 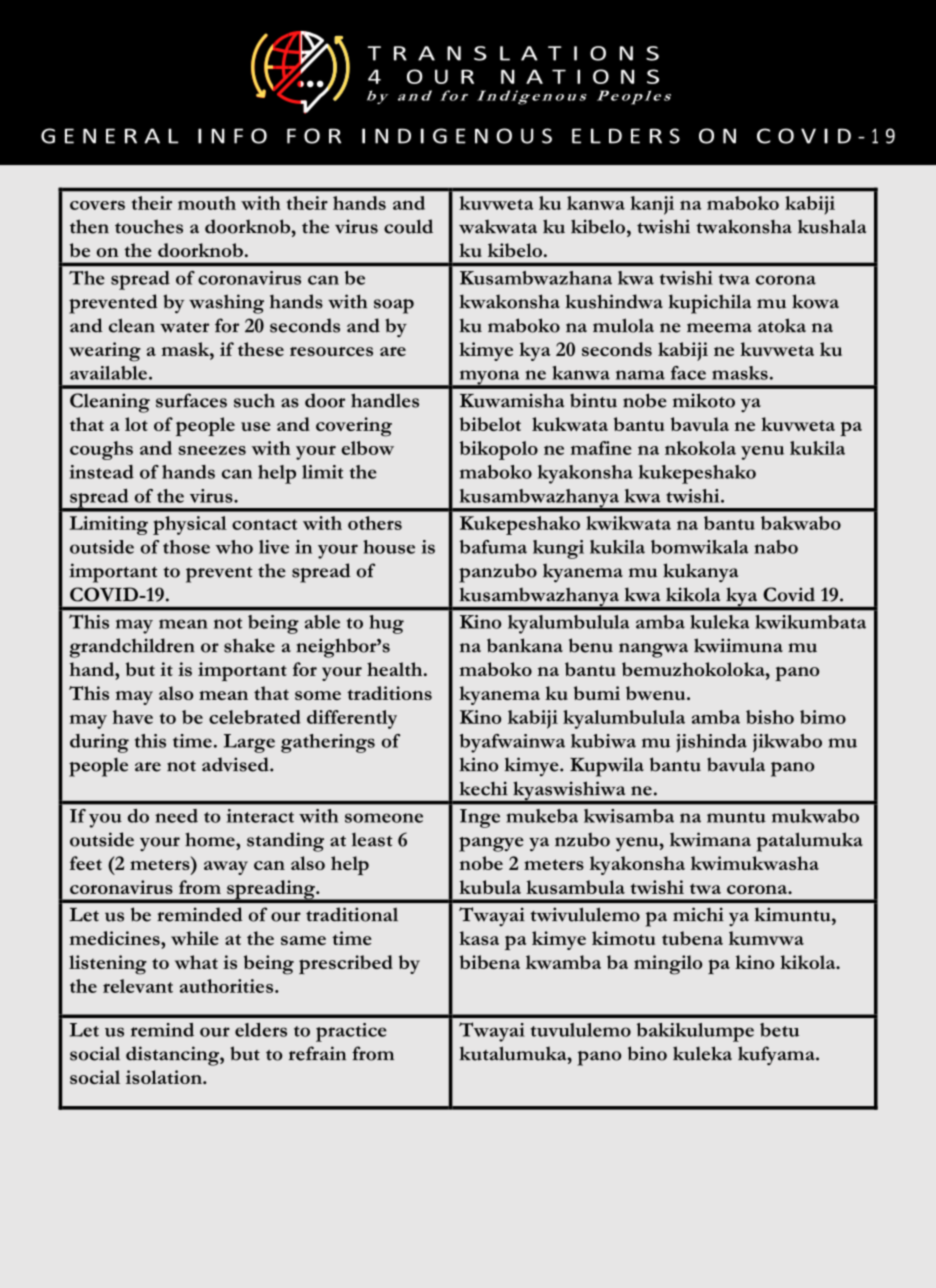 What do you see at coordinates (165, 1077) in the screenshot?
I see `isolation` at bounding box center [165, 1077].
